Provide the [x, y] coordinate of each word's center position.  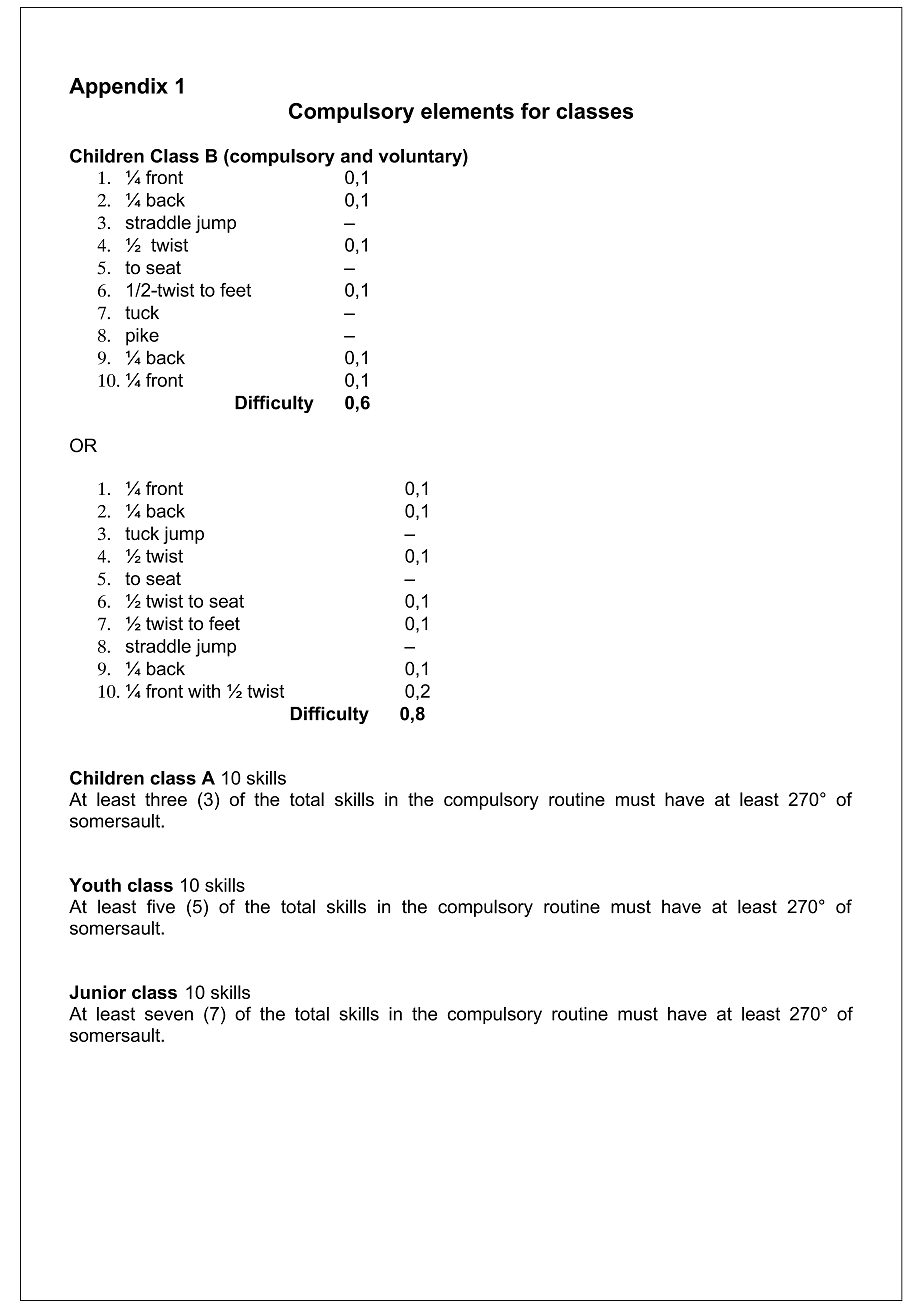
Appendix [118, 88]
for [535, 111]
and [356, 156]
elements [467, 111]
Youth [95, 885]
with [204, 691]
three [166, 799]
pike [142, 337]
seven [169, 1015]
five [161, 906]
